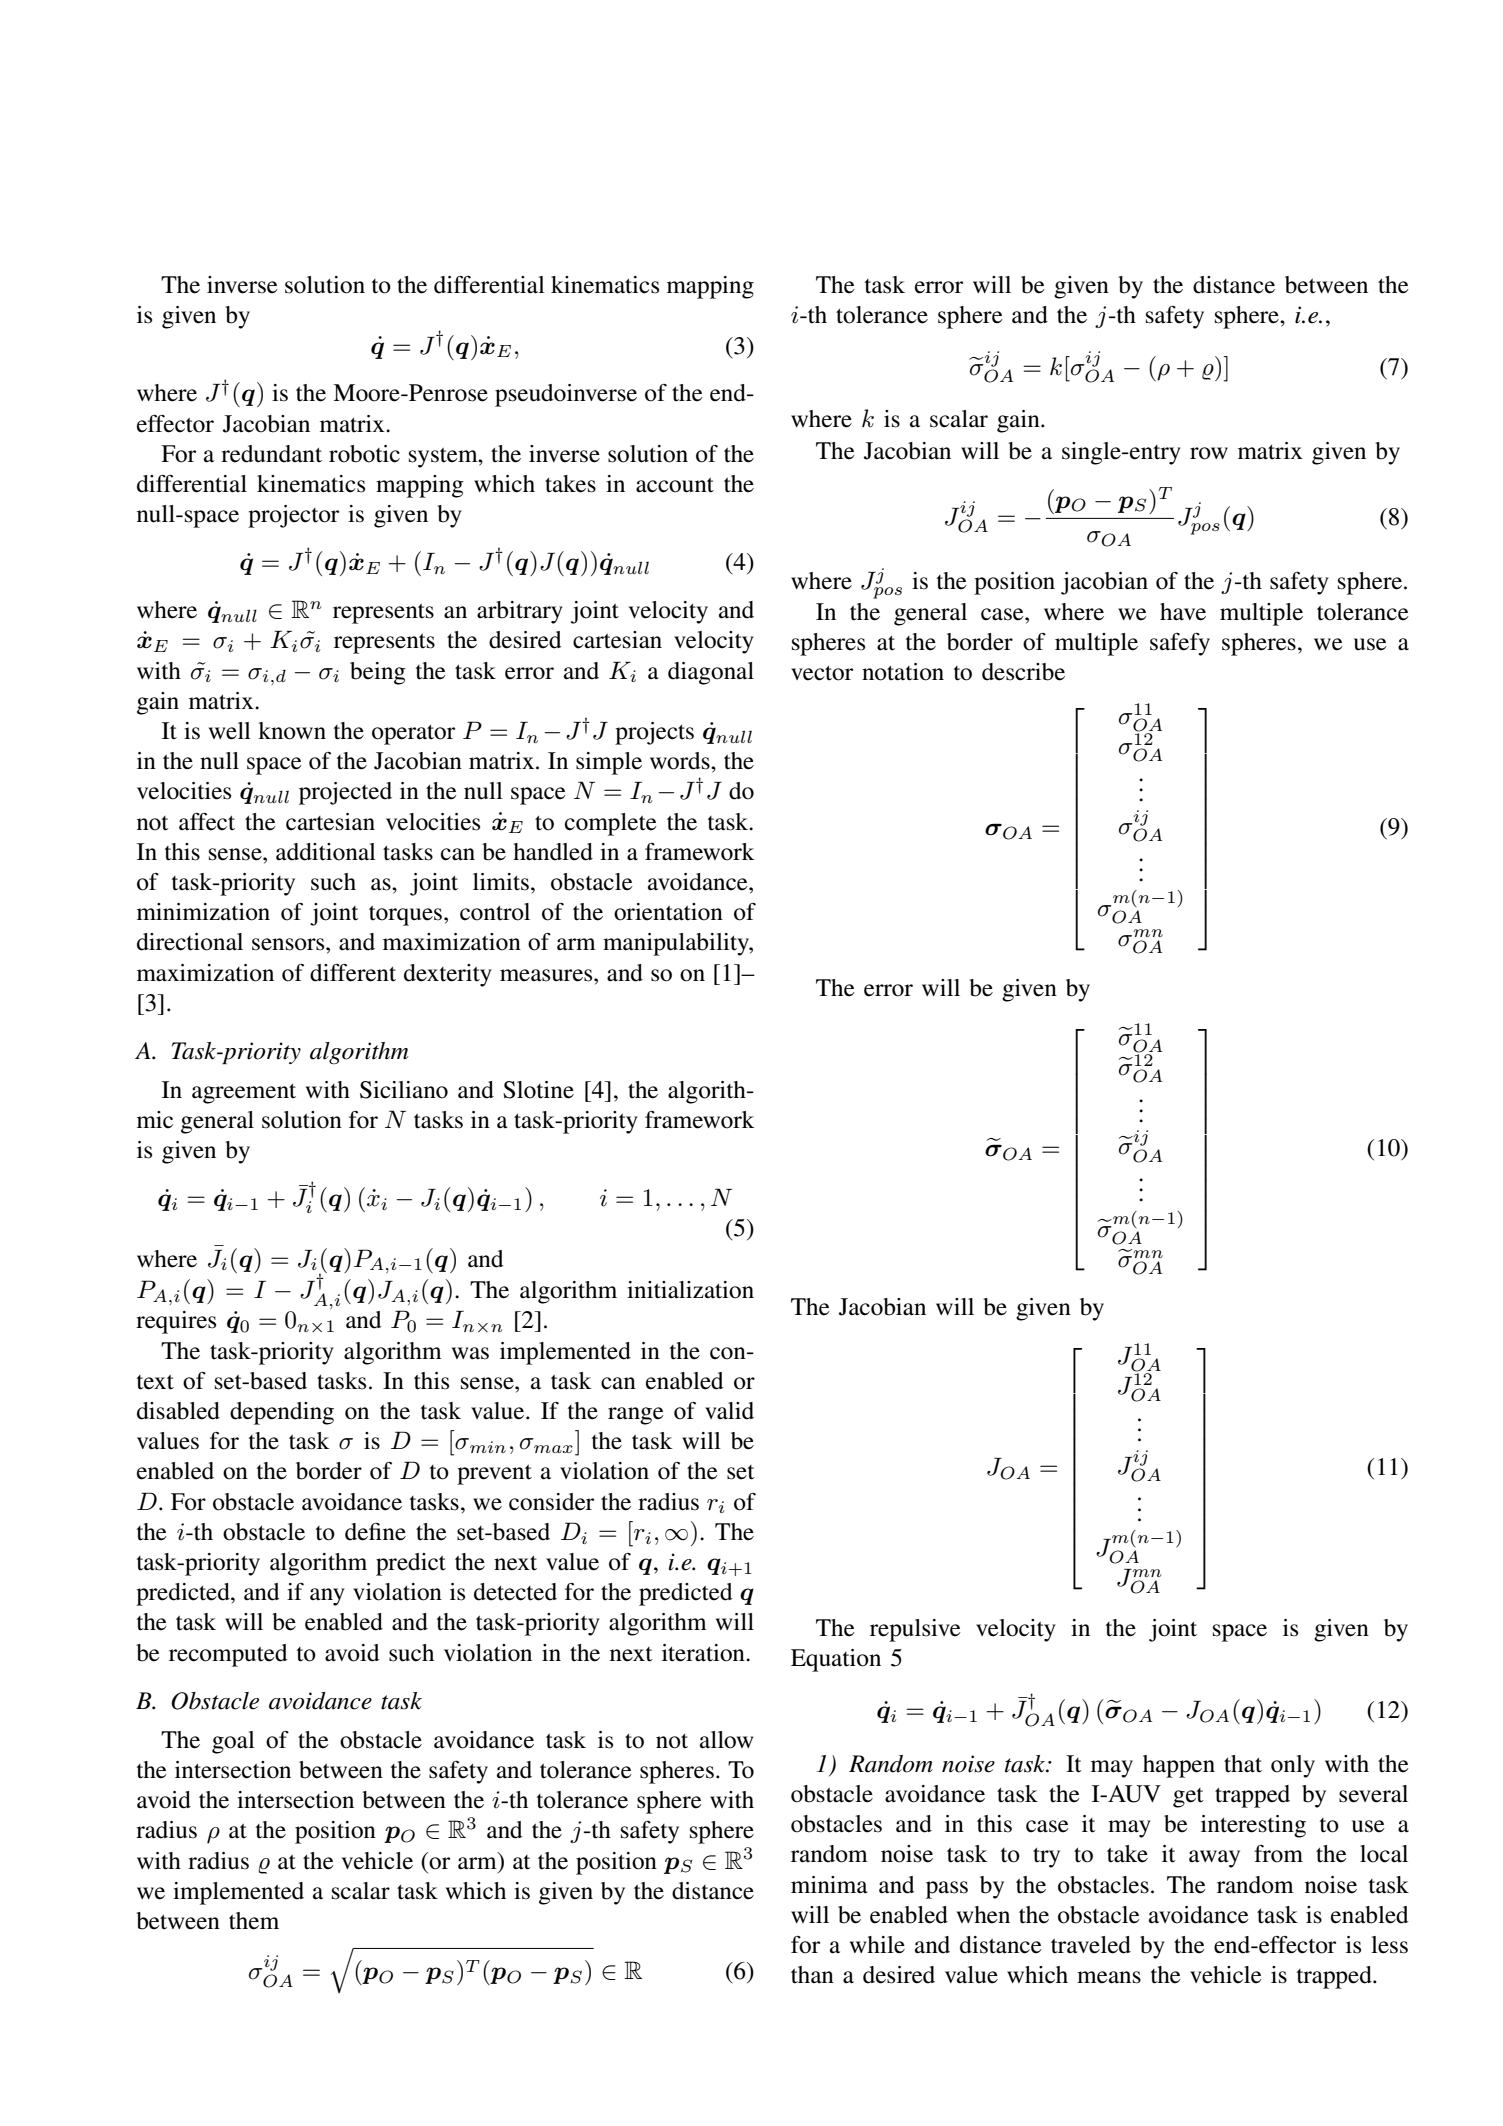  What do you see at coordinates (364, 454) in the screenshot?
I see `robotic` at bounding box center [364, 454].
